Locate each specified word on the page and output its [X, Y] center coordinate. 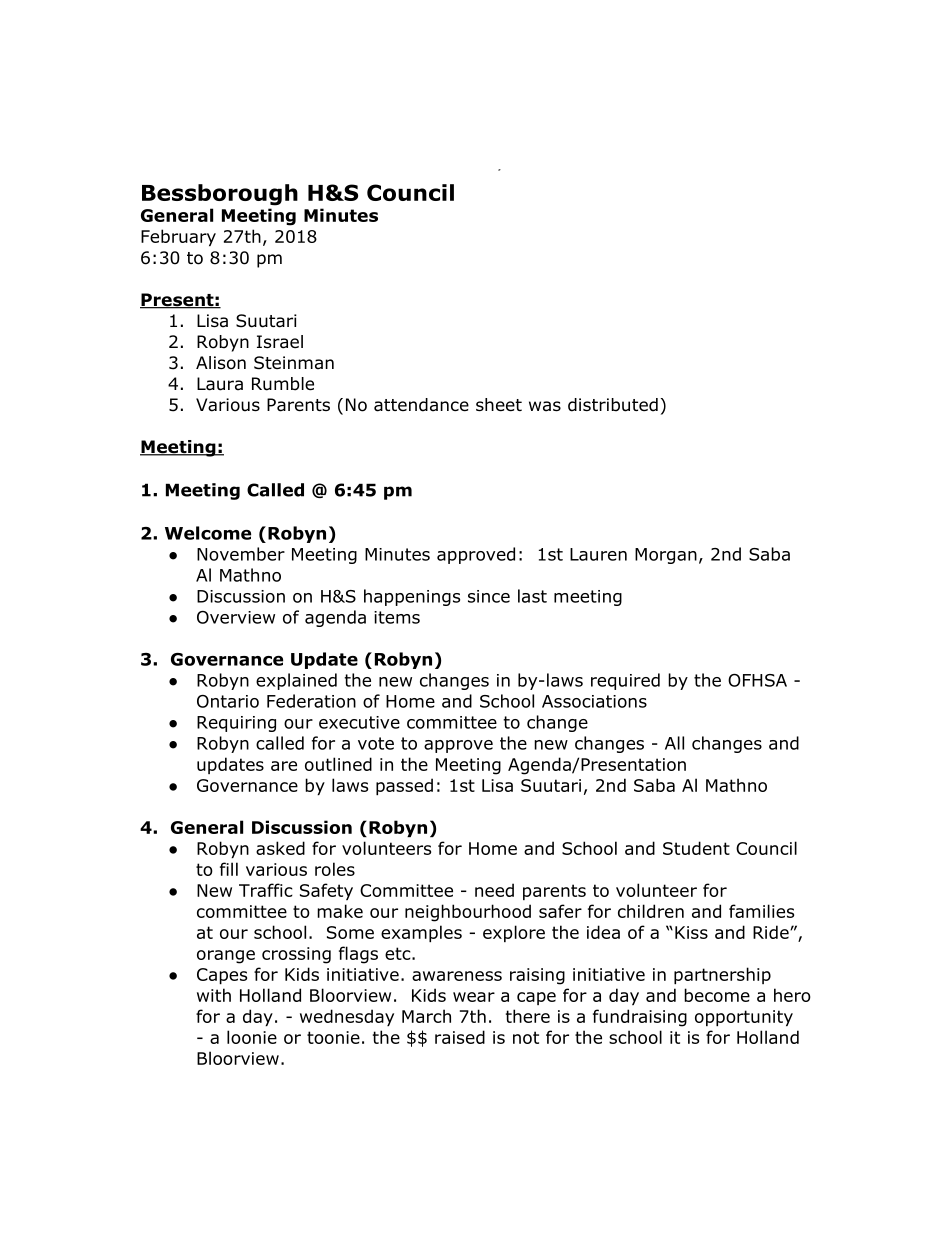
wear [474, 997]
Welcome [208, 533]
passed [404, 786]
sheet [499, 405]
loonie [252, 1037]
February [178, 237]
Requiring [236, 724]
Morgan [666, 556]
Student [696, 848]
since [489, 596]
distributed [613, 405]
